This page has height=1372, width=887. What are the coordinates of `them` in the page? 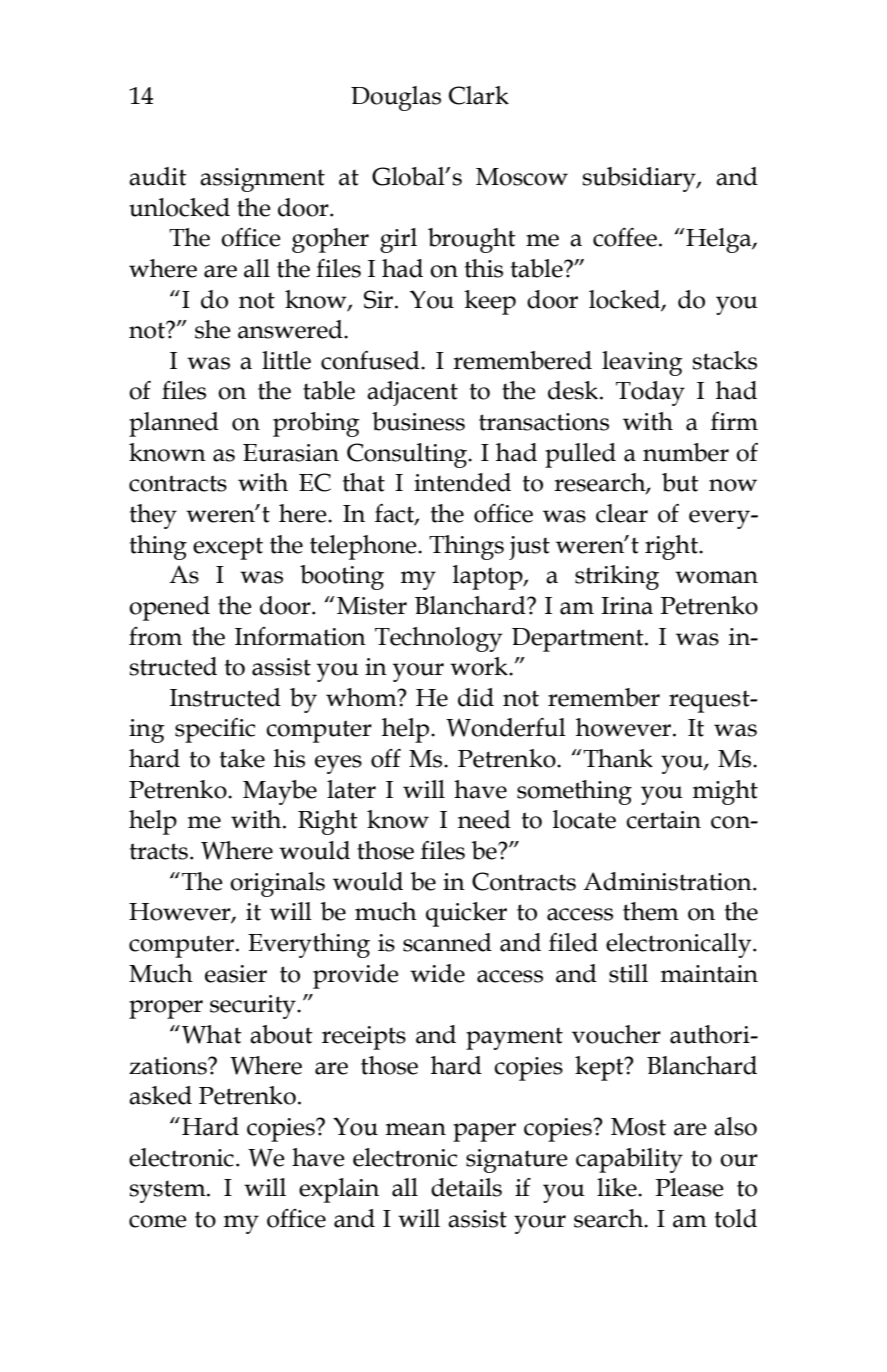 It's located at (651, 911).
